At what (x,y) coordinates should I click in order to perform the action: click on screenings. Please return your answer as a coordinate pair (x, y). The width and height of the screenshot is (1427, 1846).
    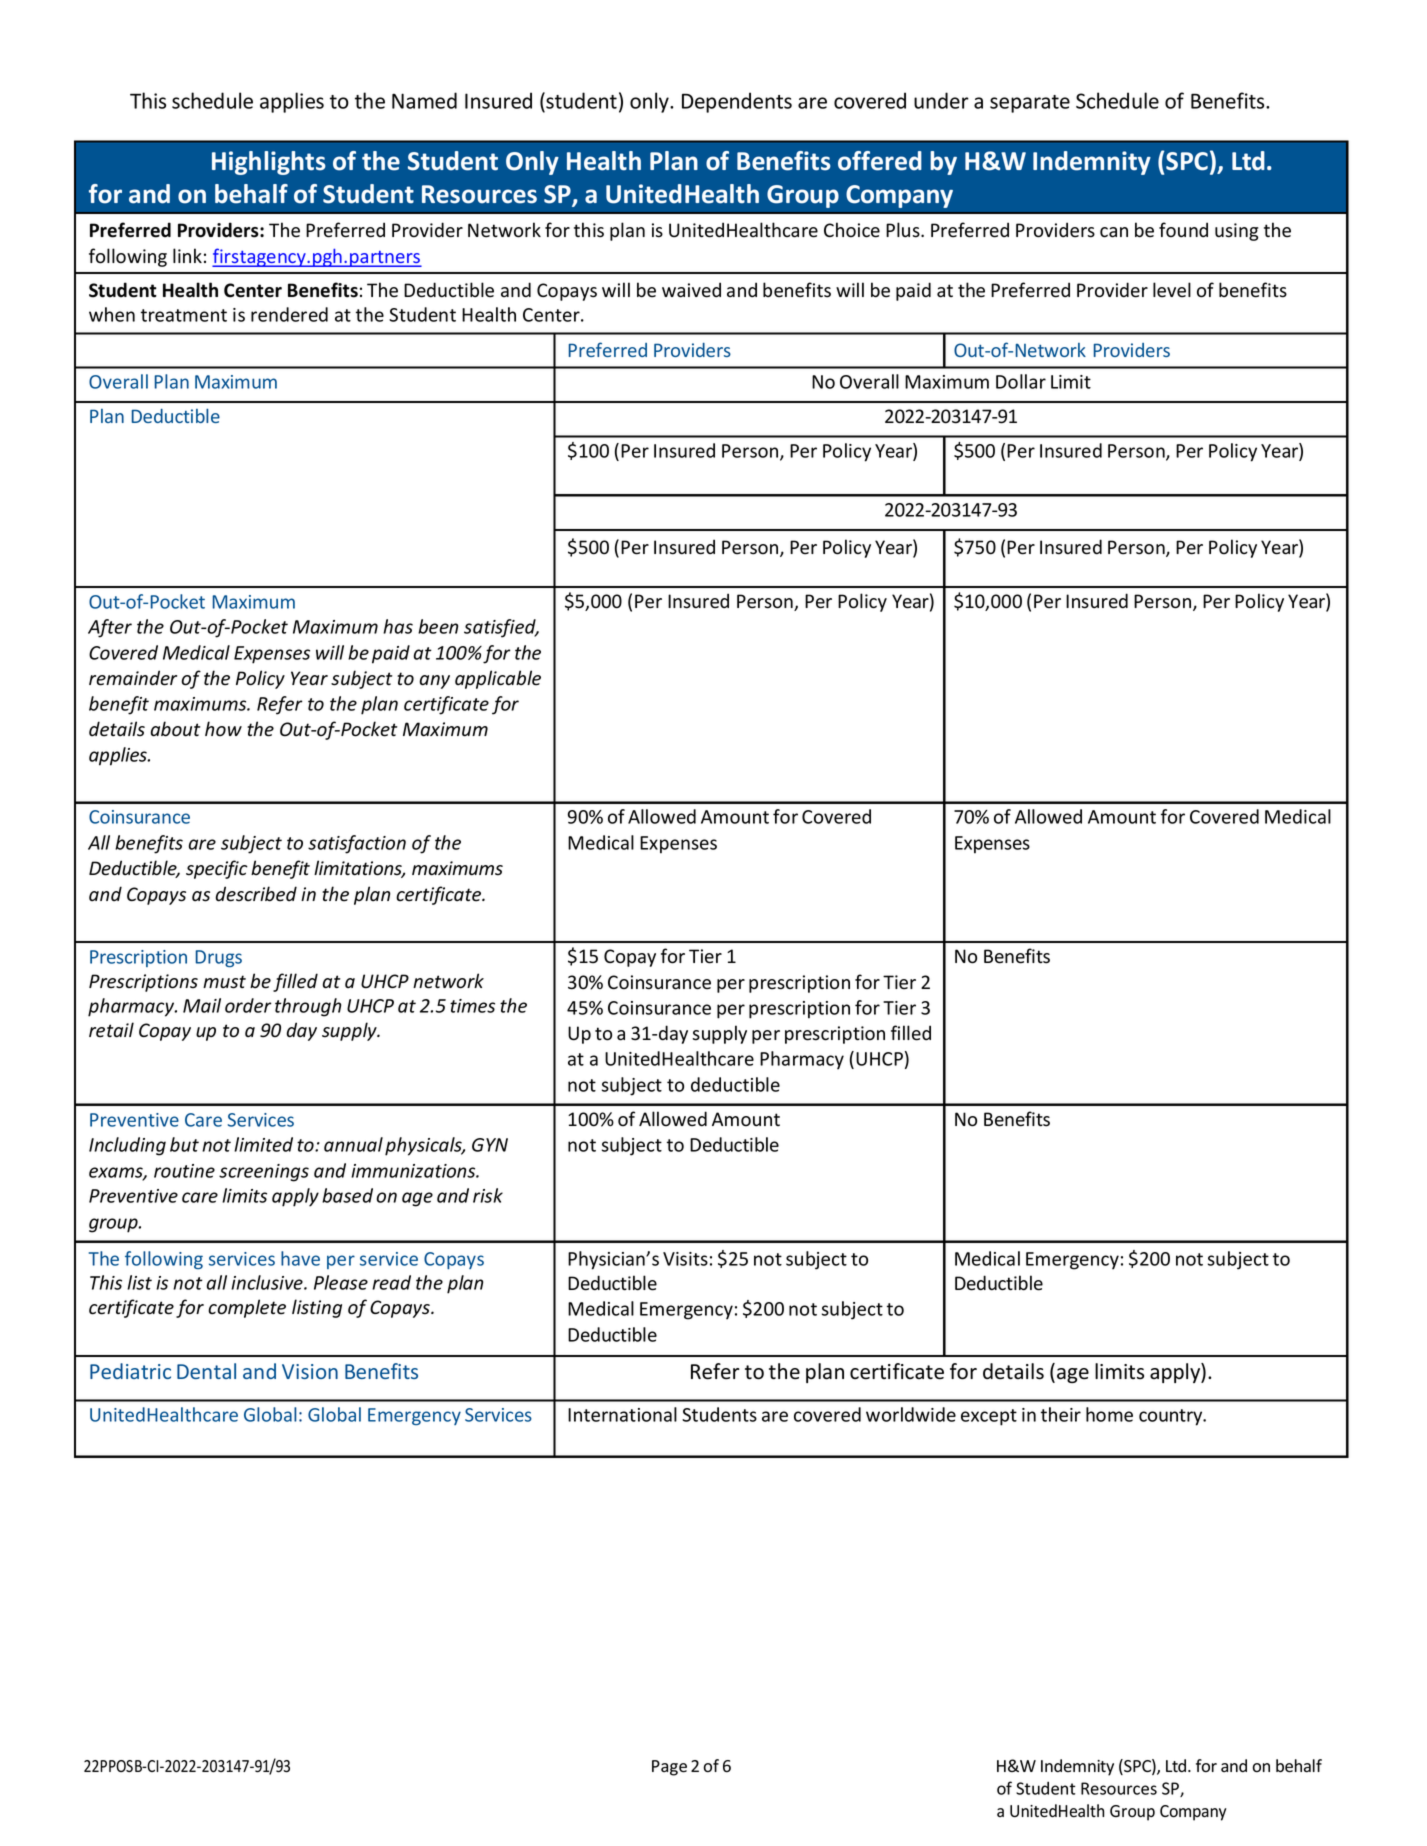
    Looking at the image, I should click on (264, 1173).
